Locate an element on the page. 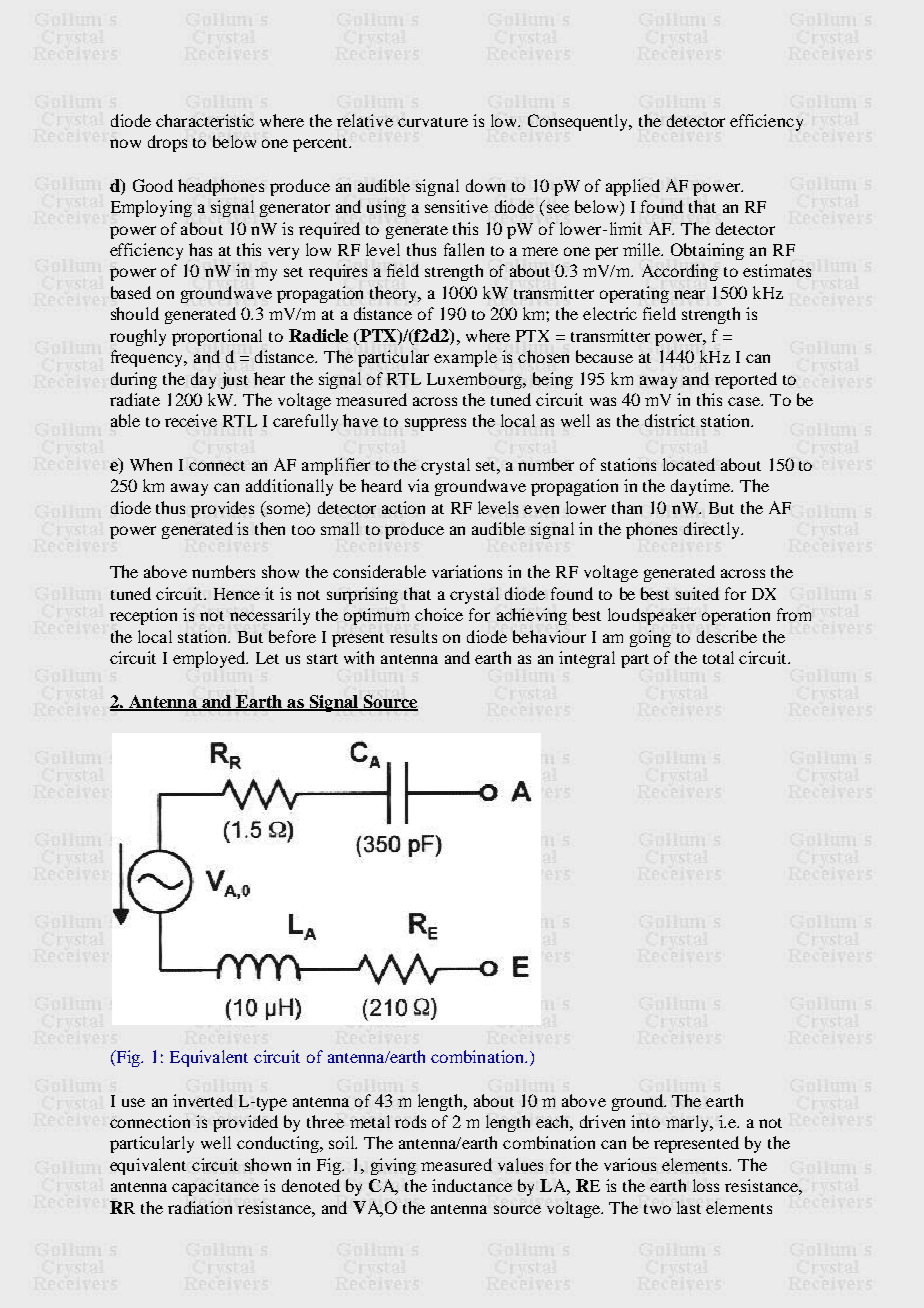 Image resolution: width=924 pixels, height=1308 pixels. inductance is located at coordinates (472, 1185).
